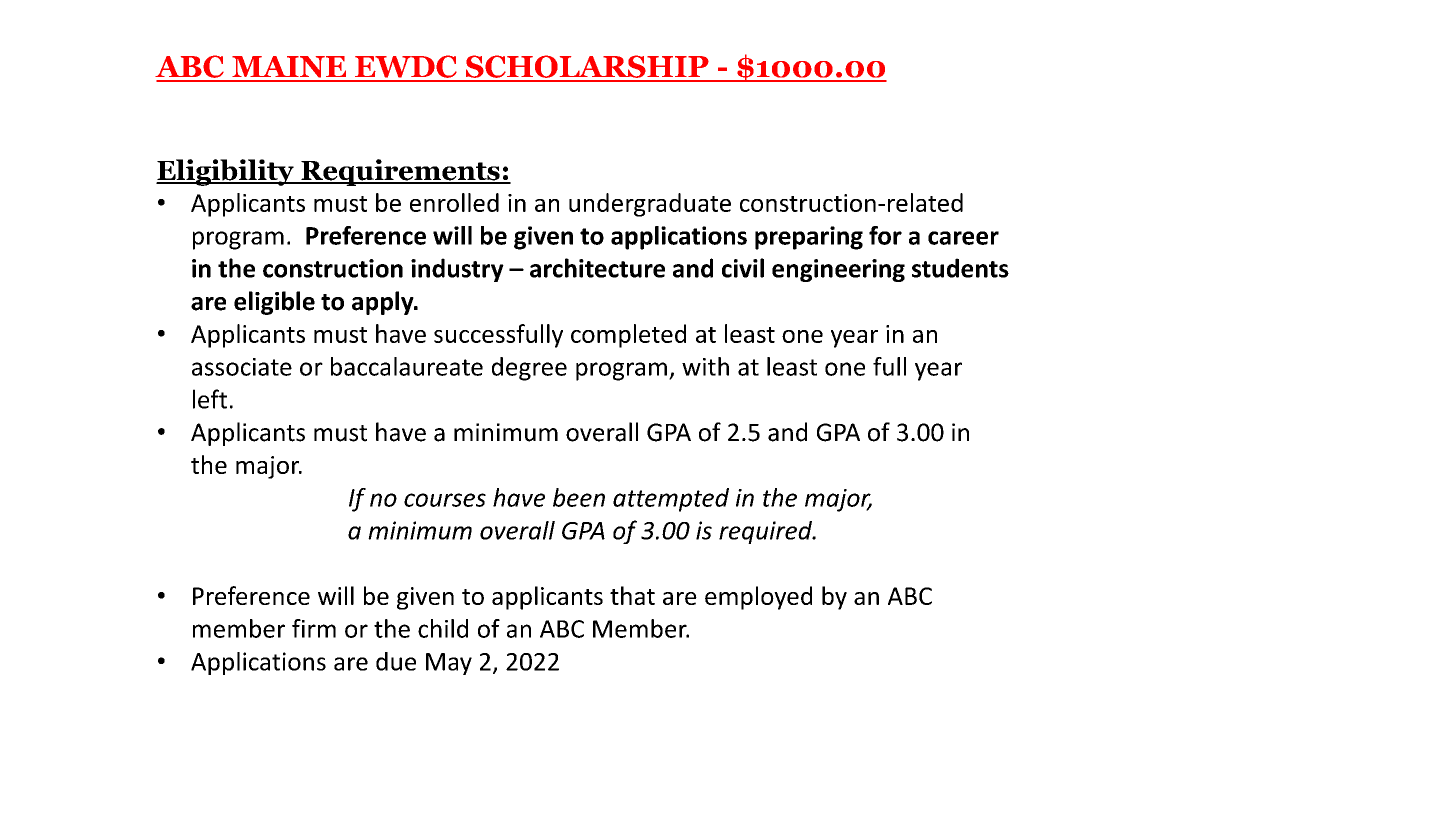 The image size is (1456, 819). I want to click on May, so click(449, 664).
